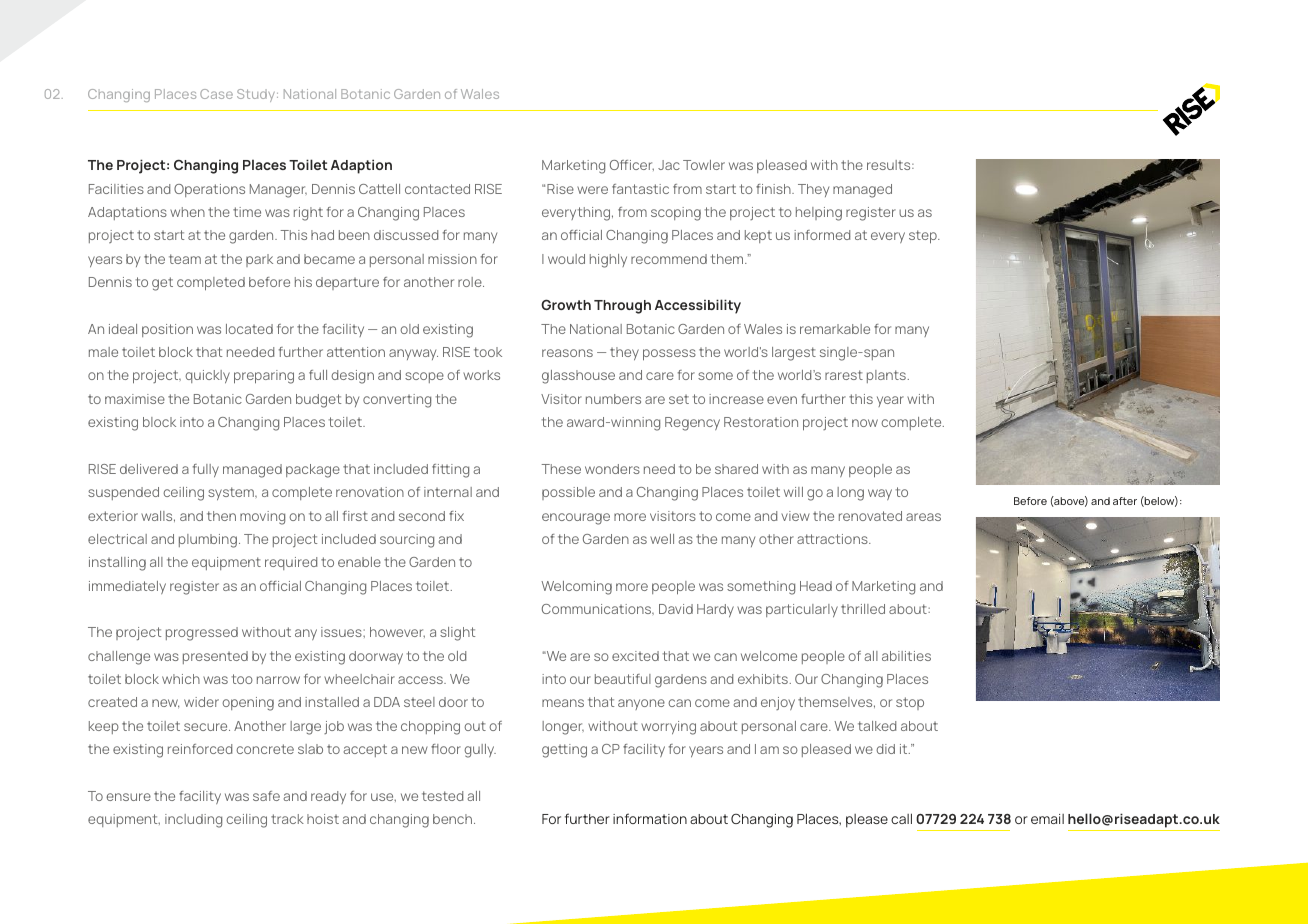  What do you see at coordinates (216, 94) in the screenshot?
I see `Case` at bounding box center [216, 94].
